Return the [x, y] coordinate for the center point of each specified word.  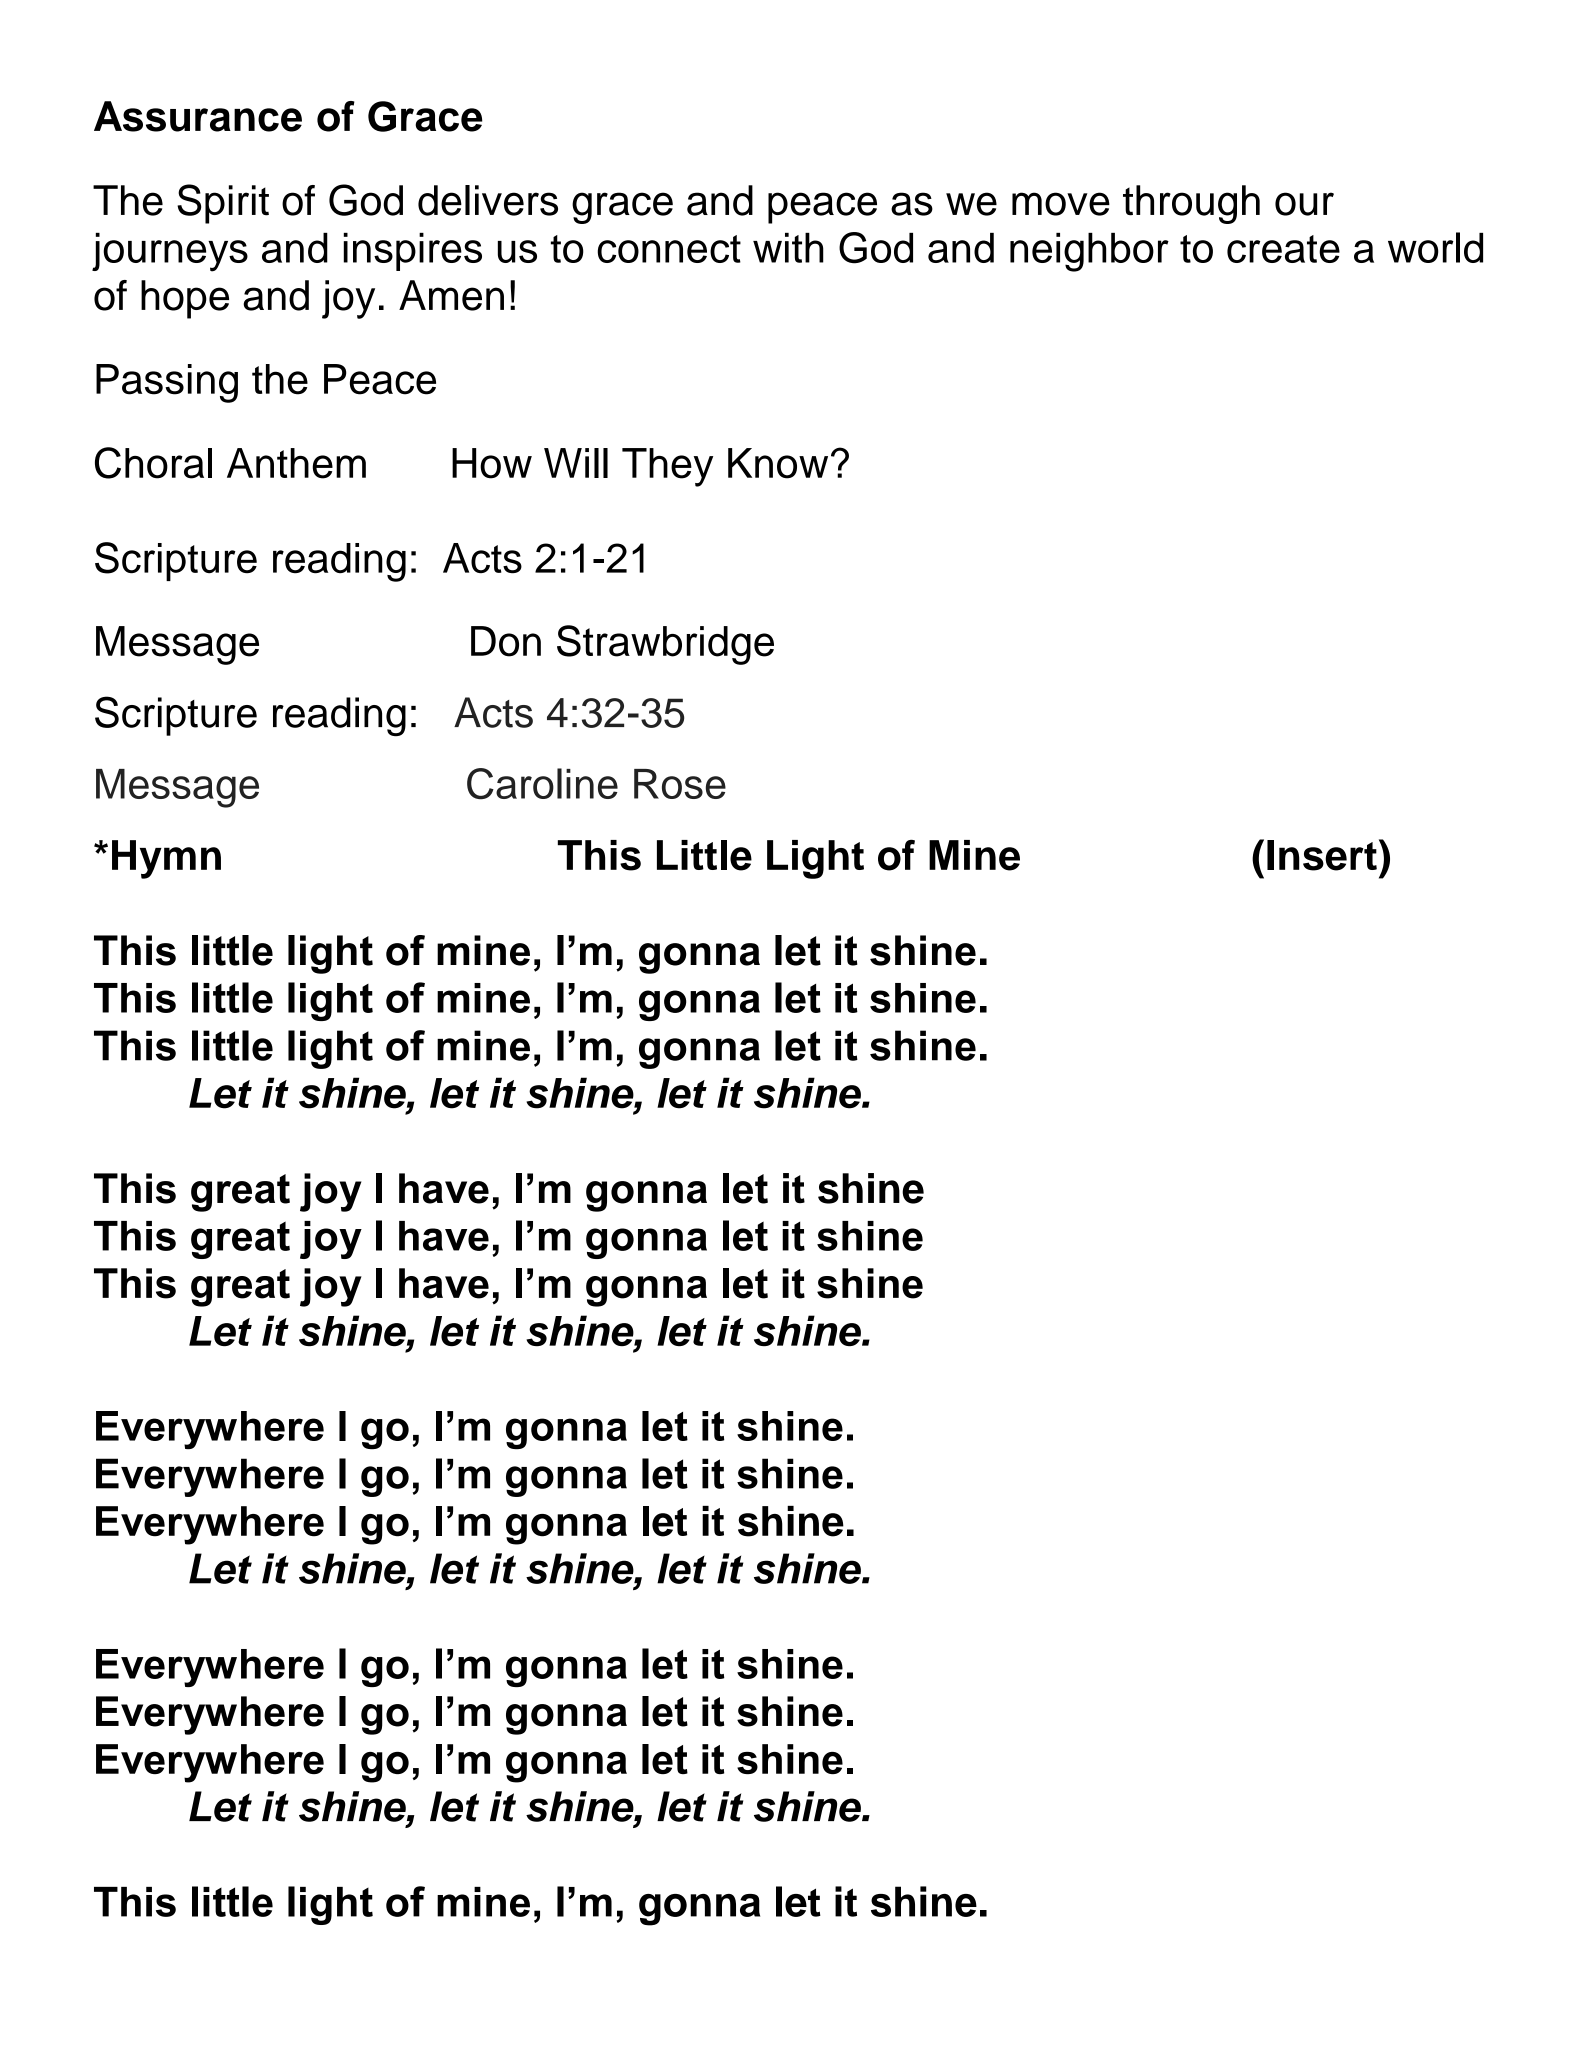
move [1061, 204]
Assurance [198, 116]
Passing [167, 383]
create [1283, 249]
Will [576, 463]
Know [778, 463]
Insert [1322, 855]
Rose [680, 784]
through [1191, 204]
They [667, 467]
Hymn [166, 859]
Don [506, 641]
